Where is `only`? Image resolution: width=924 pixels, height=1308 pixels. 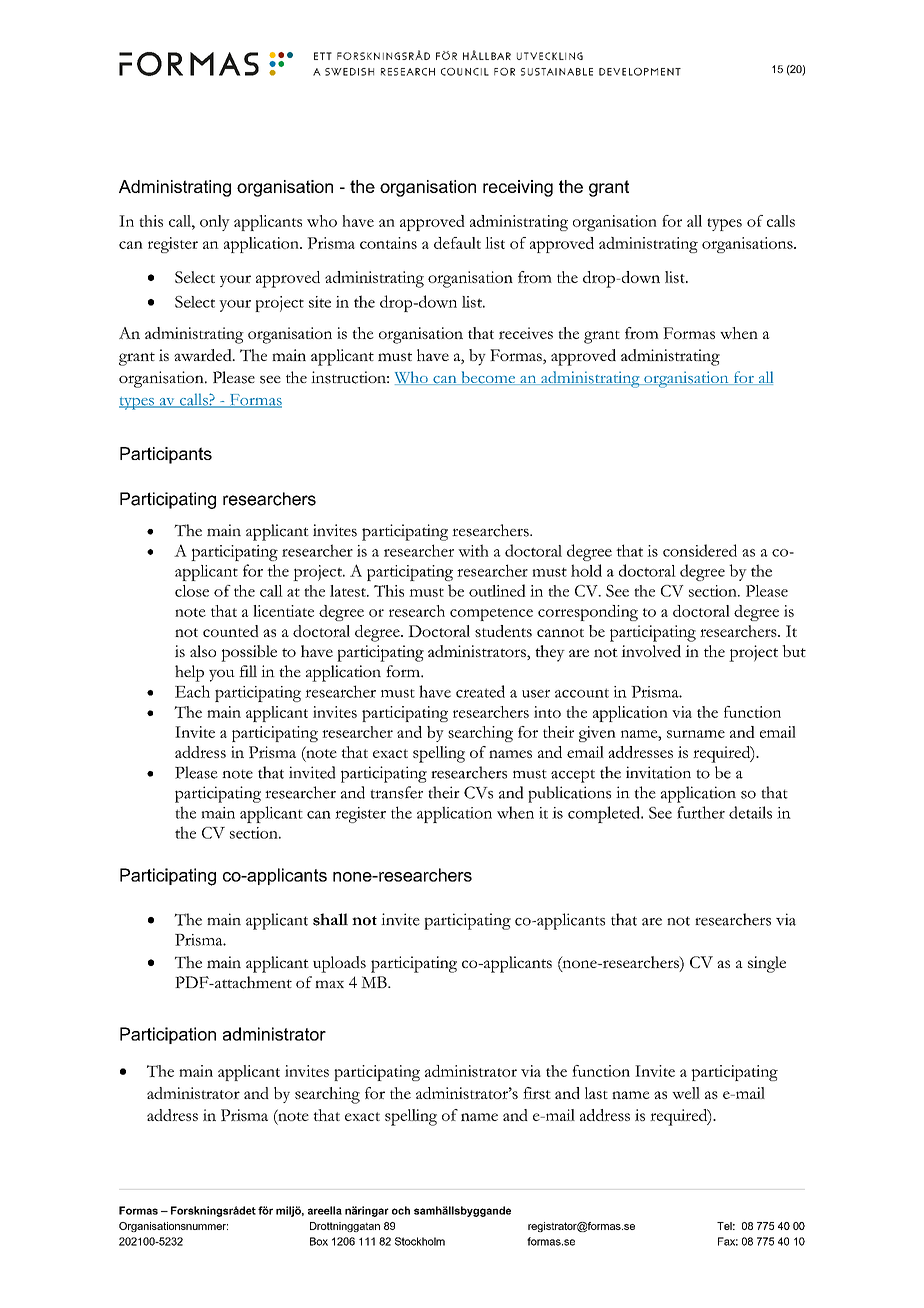
only is located at coordinates (215, 223).
